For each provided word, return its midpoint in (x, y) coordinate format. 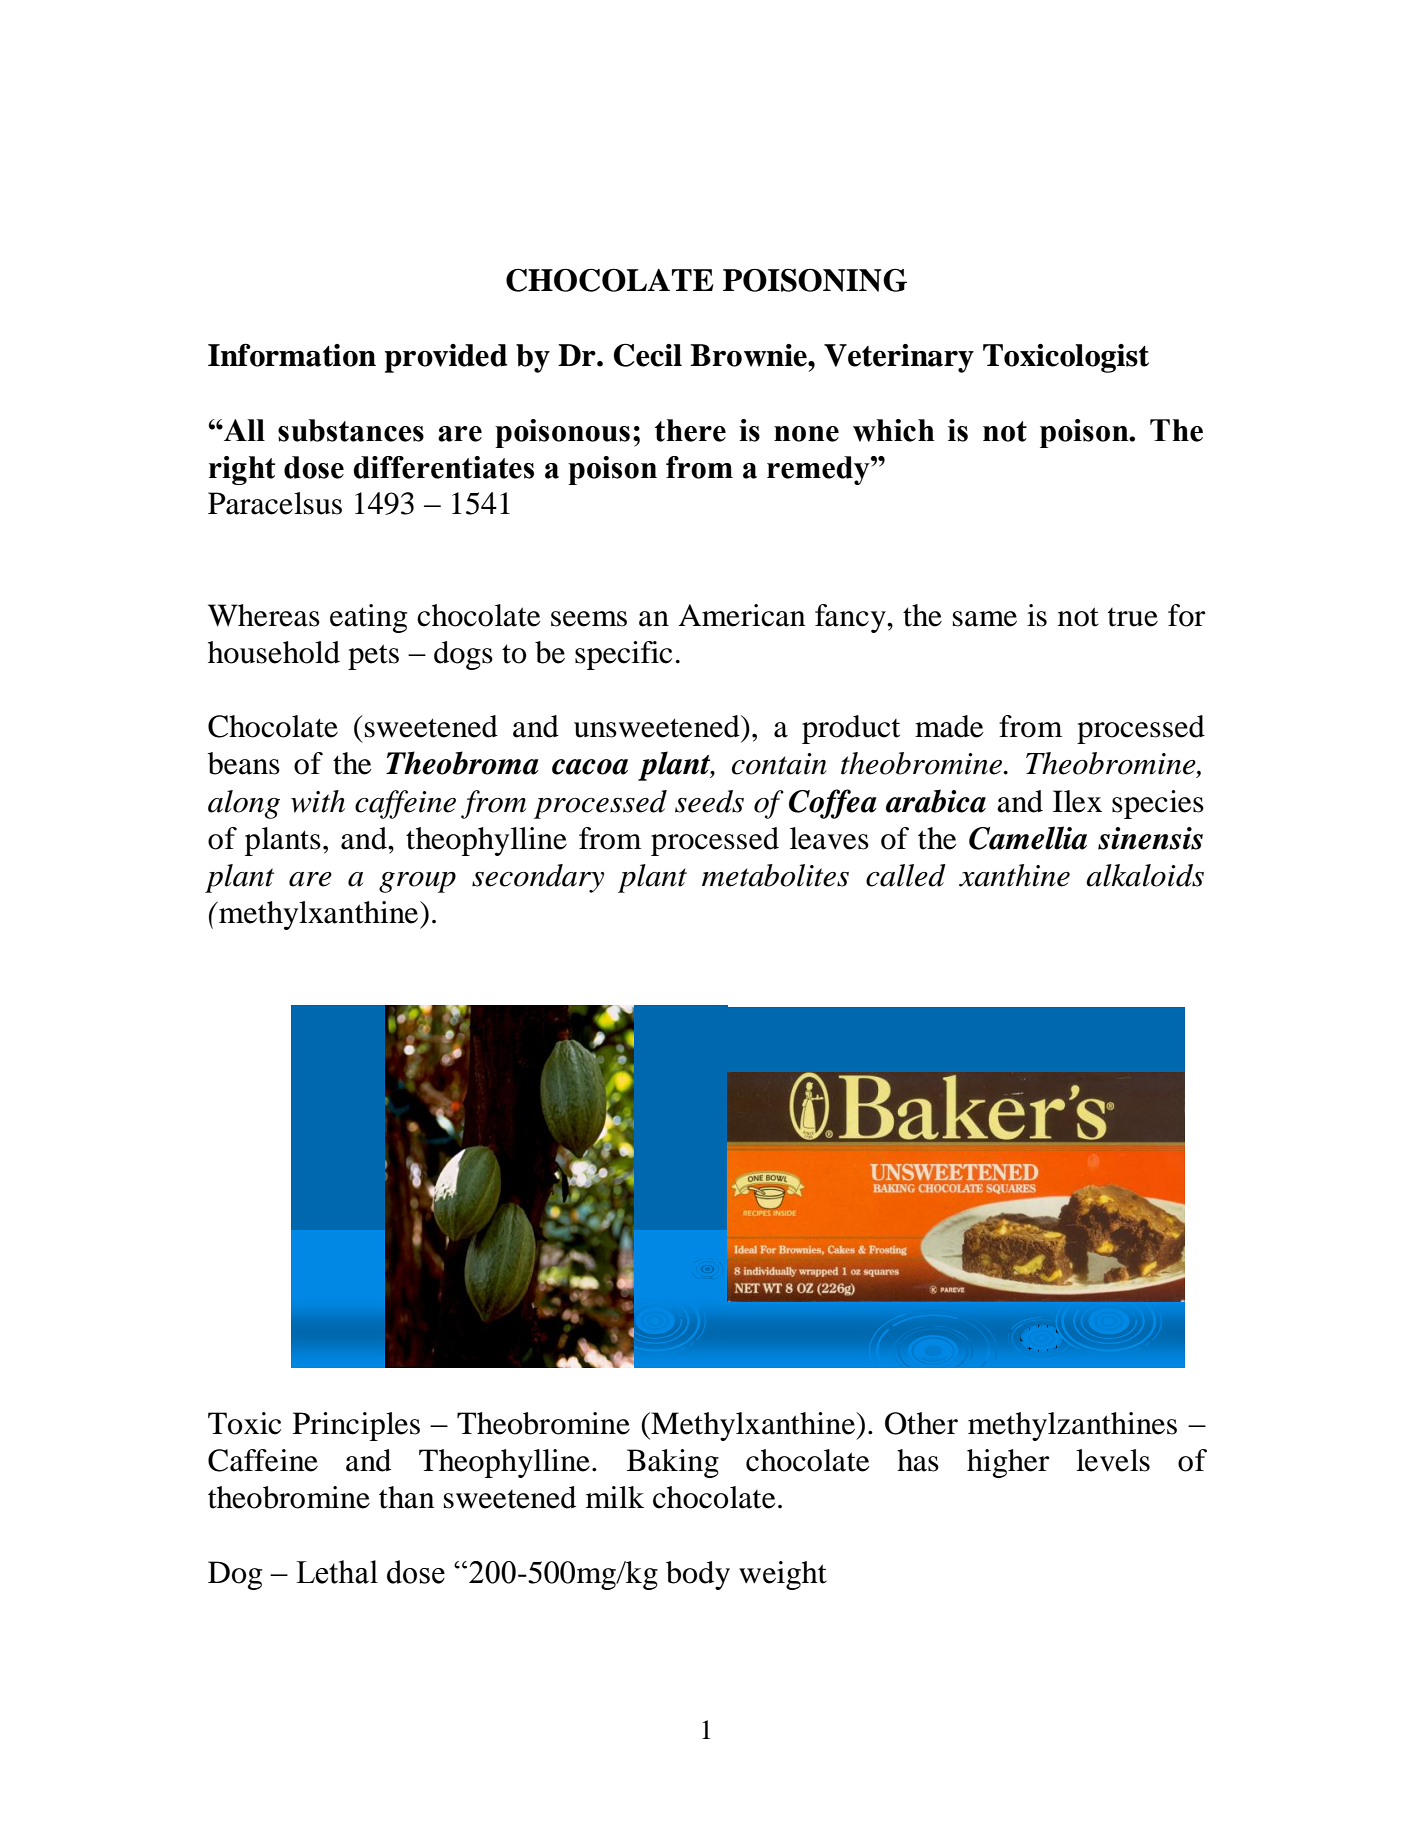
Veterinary (899, 358)
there (690, 430)
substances (351, 430)
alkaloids (1145, 875)
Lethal (337, 1572)
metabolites (775, 875)
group (417, 882)
